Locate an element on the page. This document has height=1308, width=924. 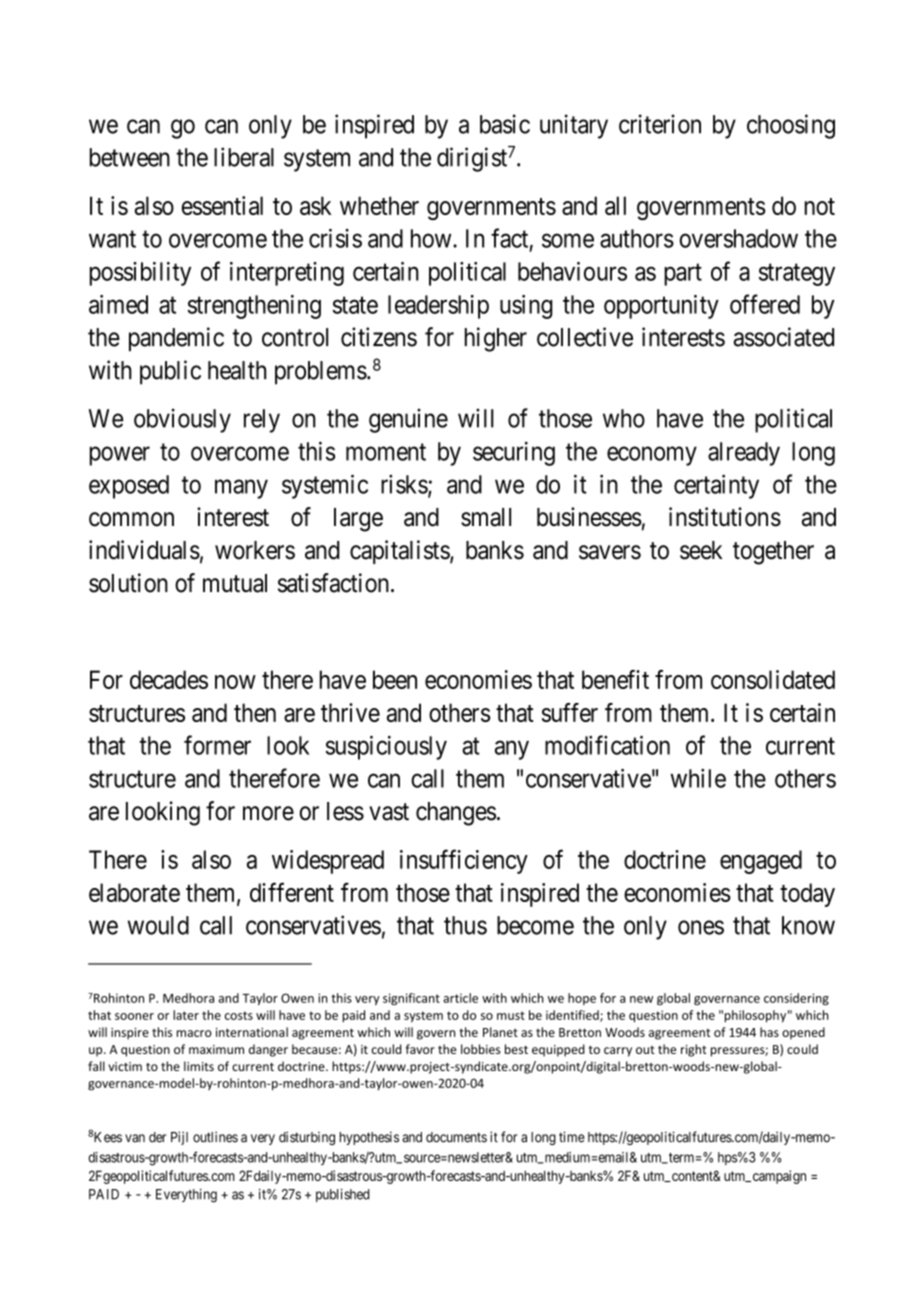
Pijl is located at coordinates (179, 1138).
